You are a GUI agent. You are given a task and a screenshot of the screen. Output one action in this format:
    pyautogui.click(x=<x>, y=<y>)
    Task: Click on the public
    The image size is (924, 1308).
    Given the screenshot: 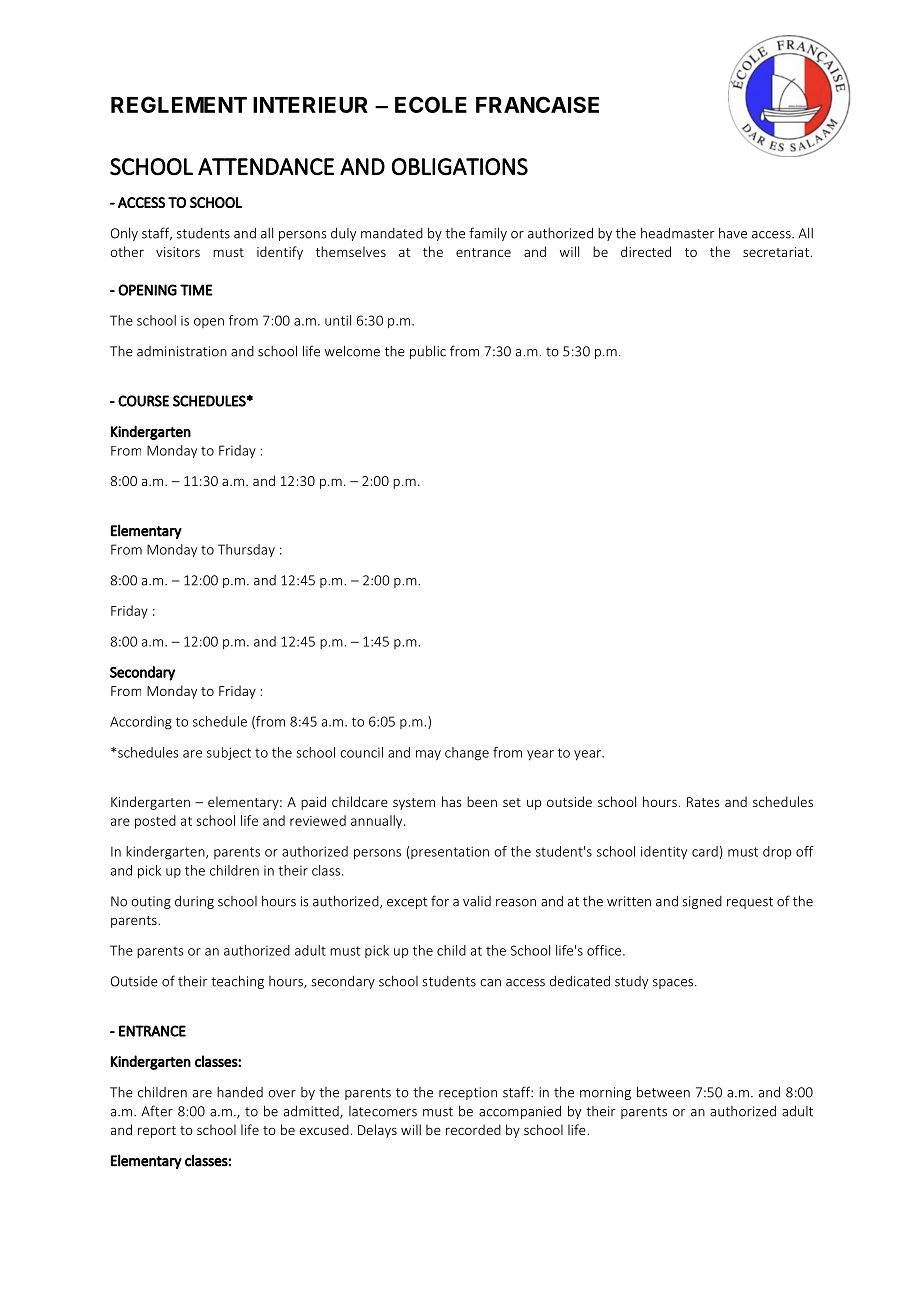 What is the action you would take?
    pyautogui.click(x=428, y=352)
